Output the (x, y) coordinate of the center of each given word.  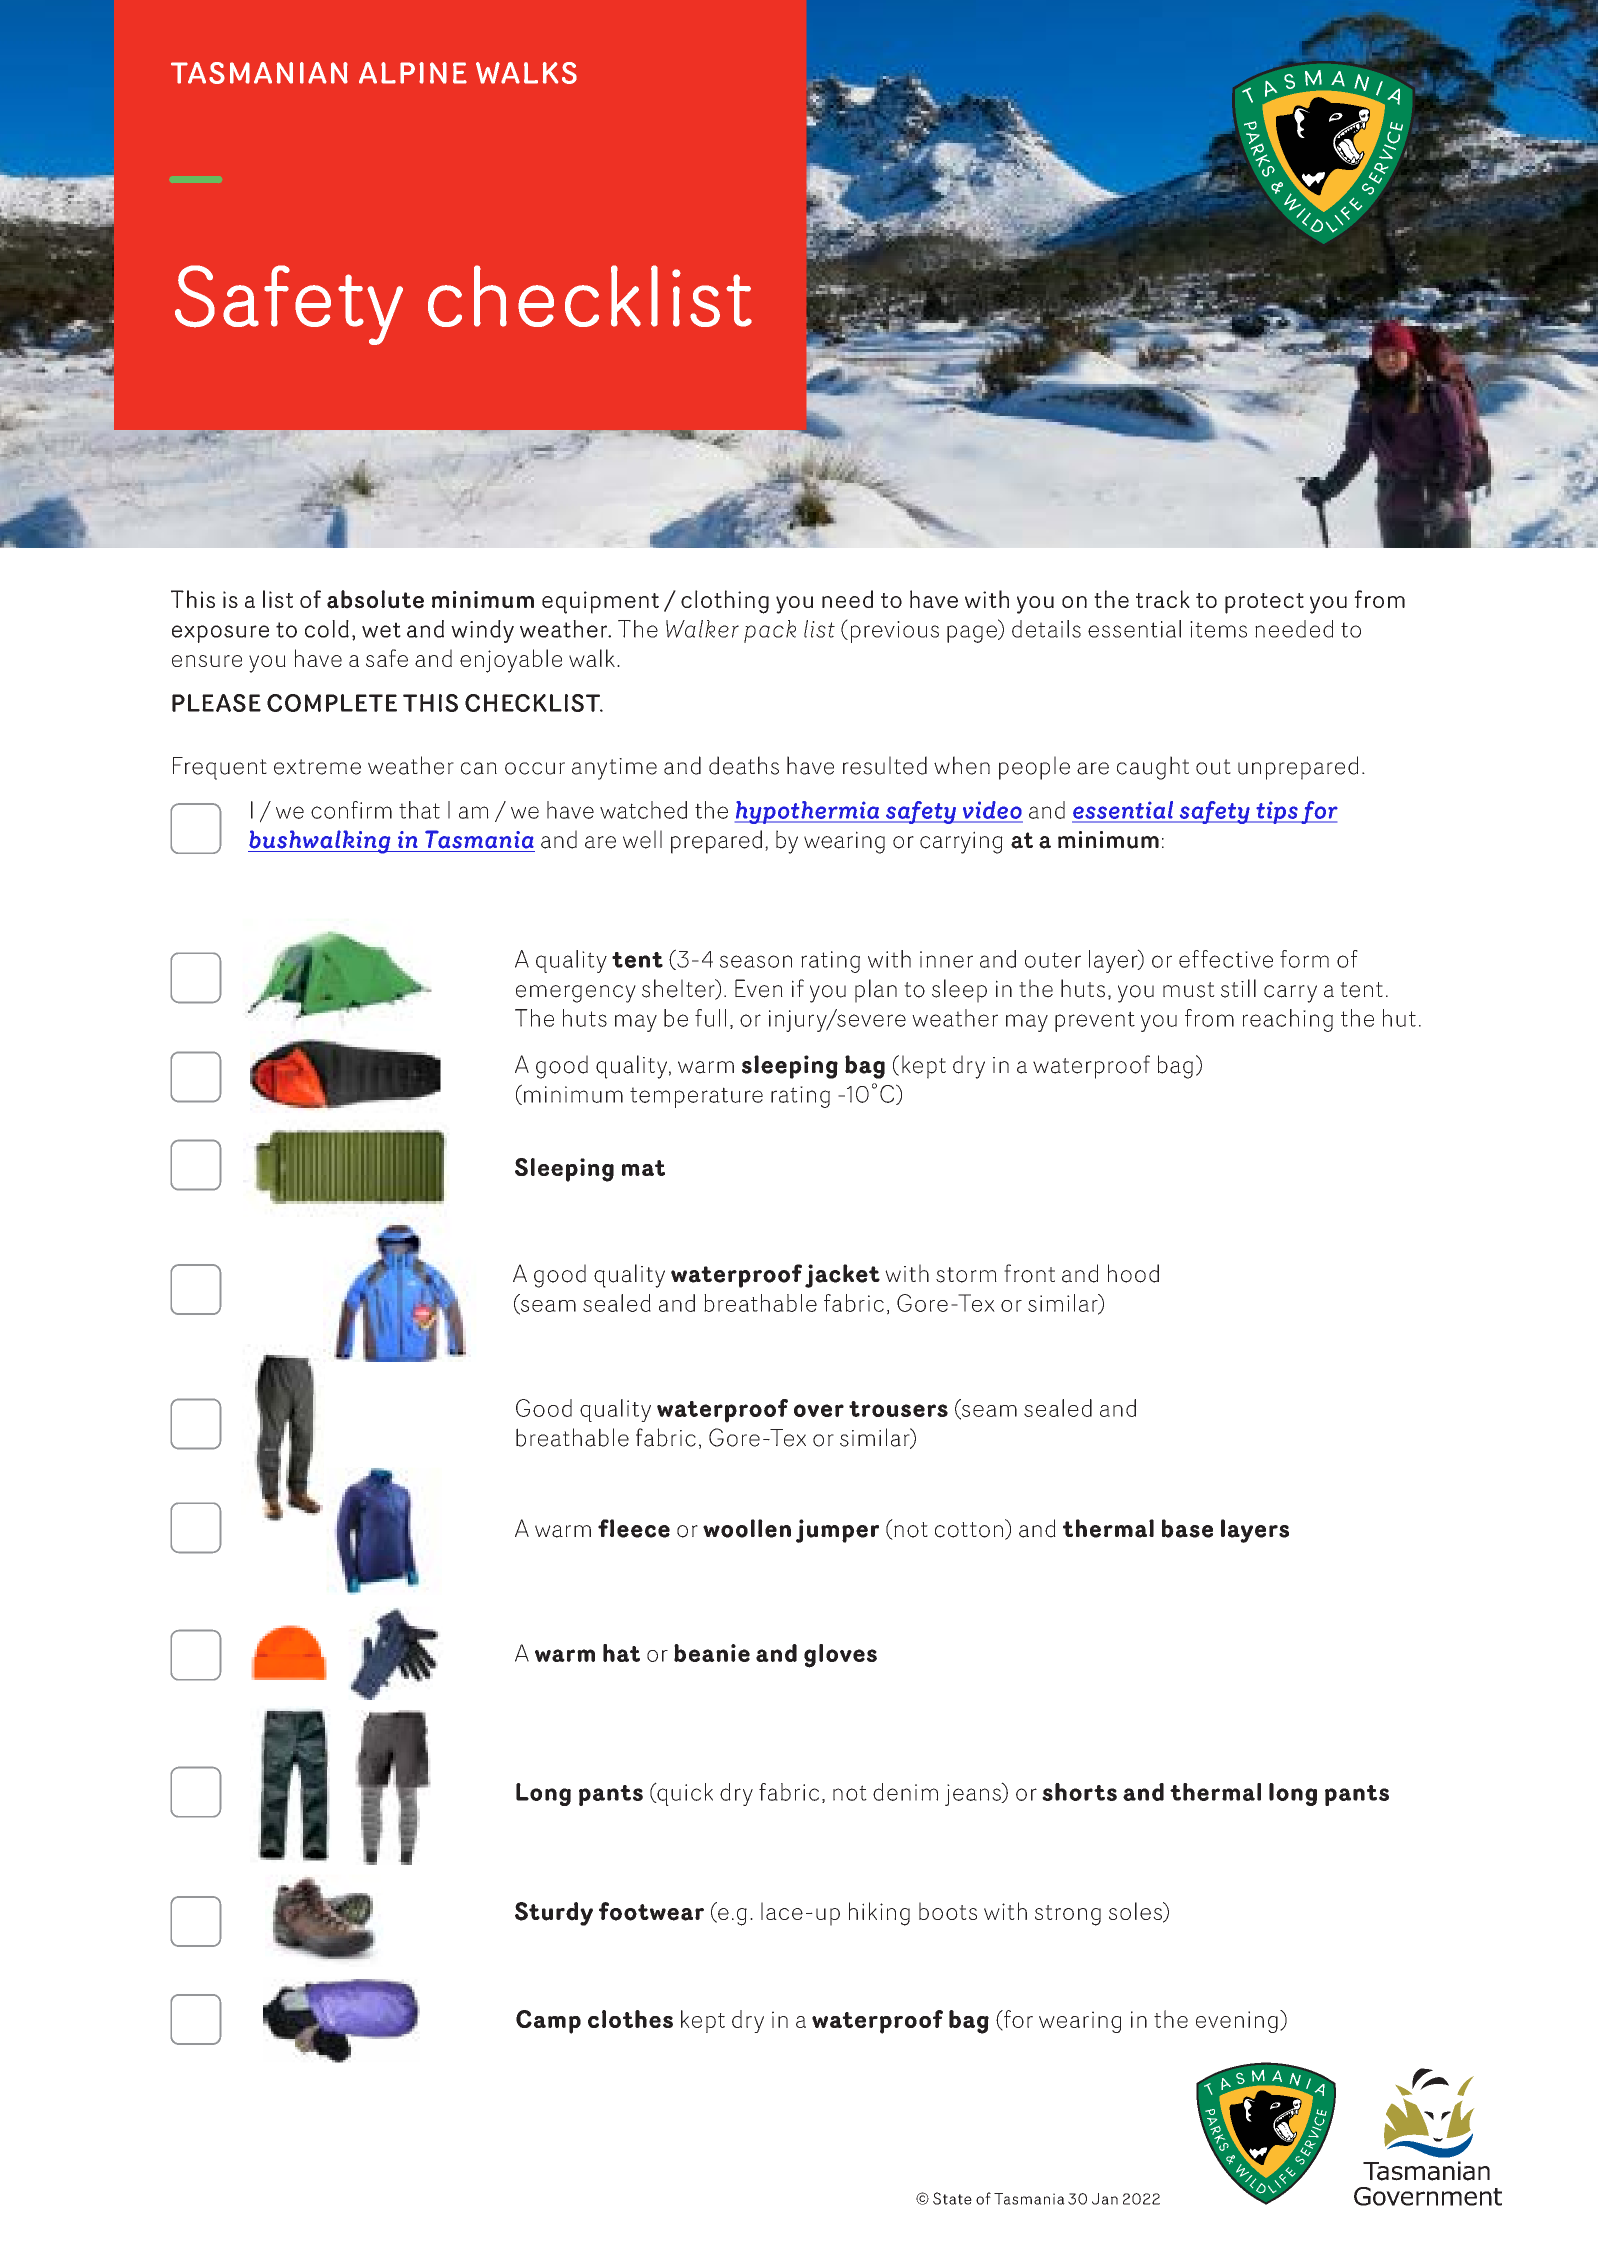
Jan (1105, 2199)
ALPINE (413, 73)
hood (1133, 1273)
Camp (548, 2022)
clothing (725, 602)
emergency (576, 994)
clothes (630, 2019)
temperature (696, 1097)
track (1163, 599)
